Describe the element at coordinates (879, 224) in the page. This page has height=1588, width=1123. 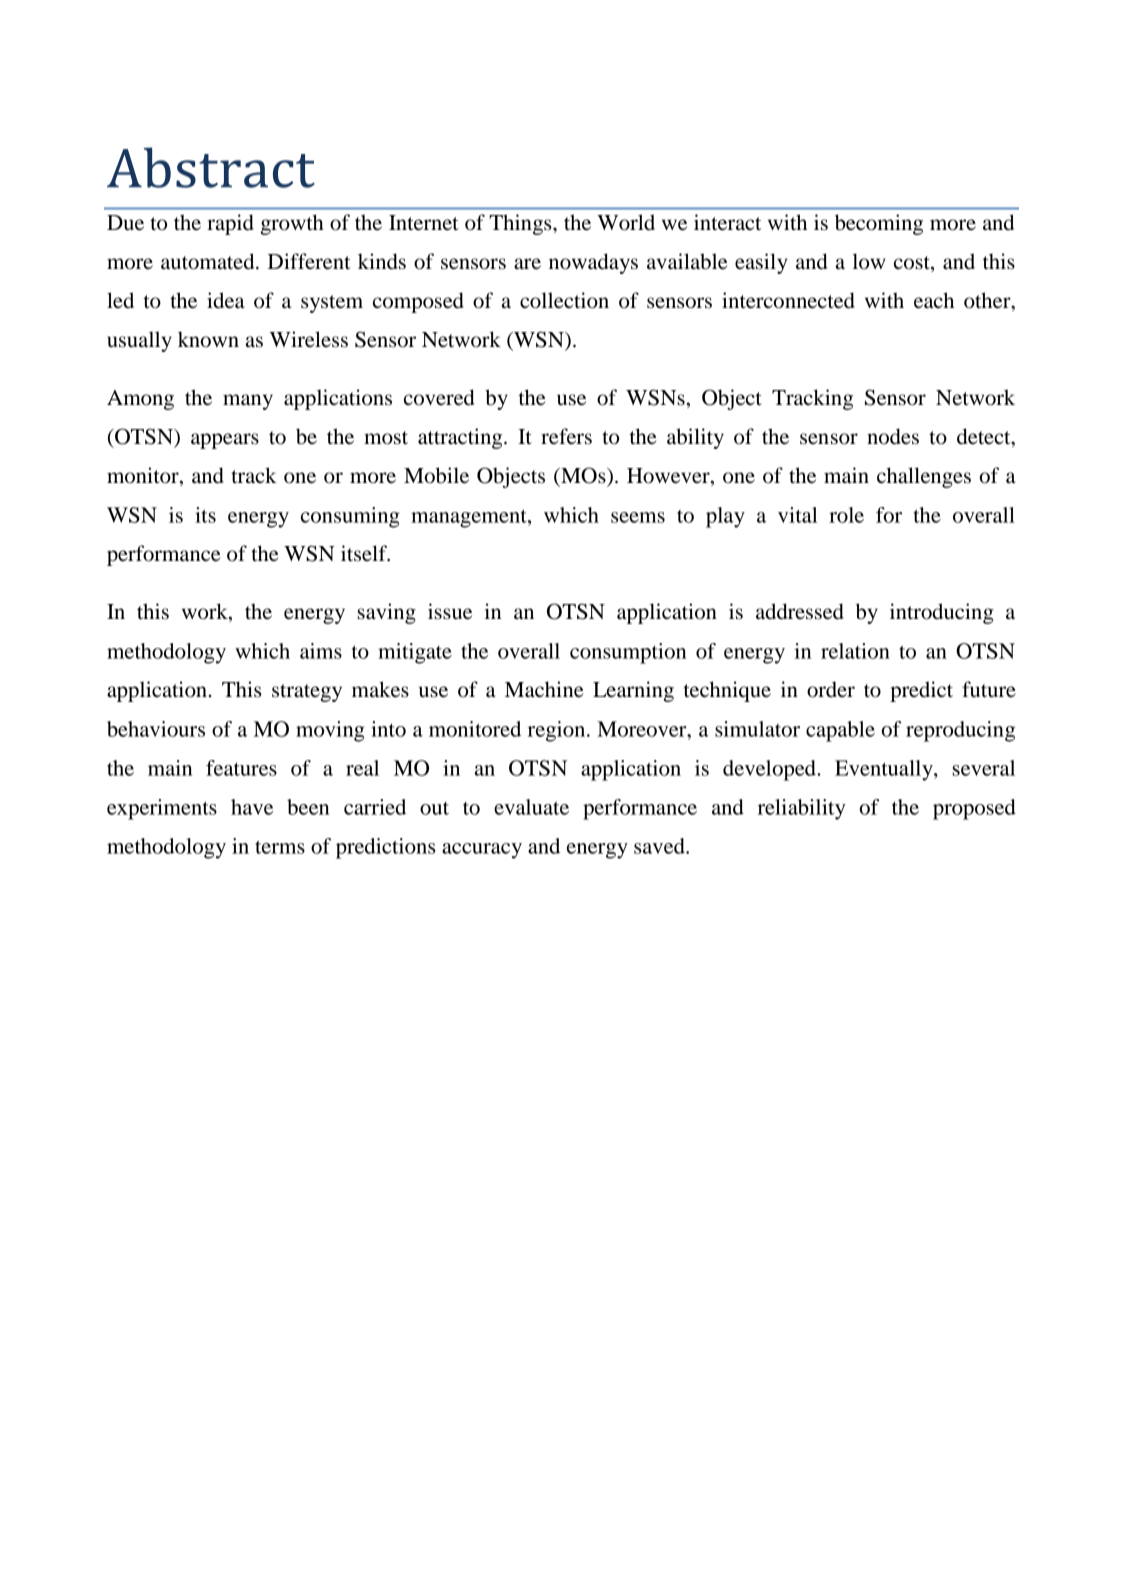
I see `becoming` at that location.
